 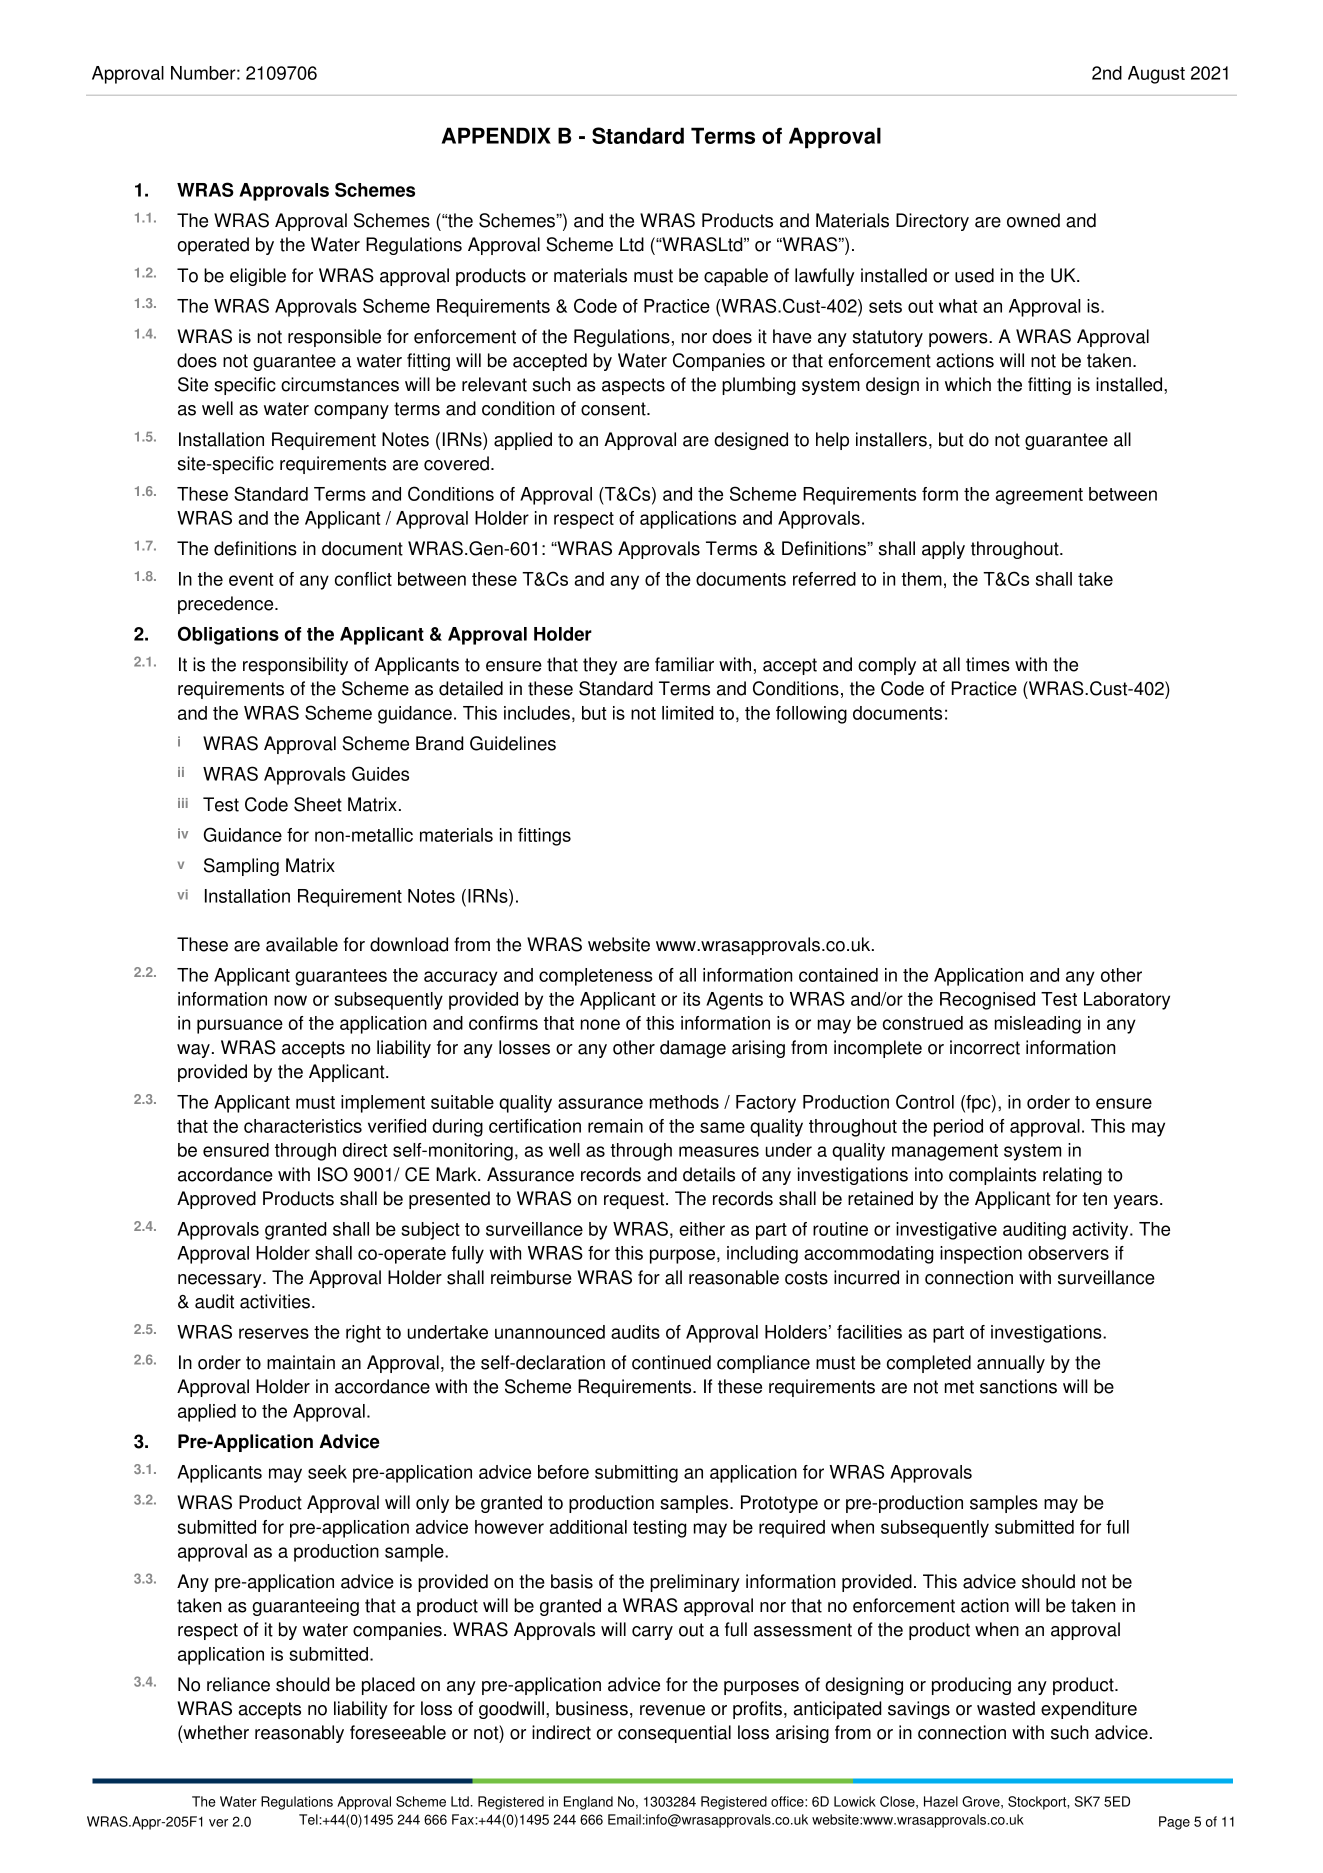 I want to click on owned, so click(x=1033, y=220).
